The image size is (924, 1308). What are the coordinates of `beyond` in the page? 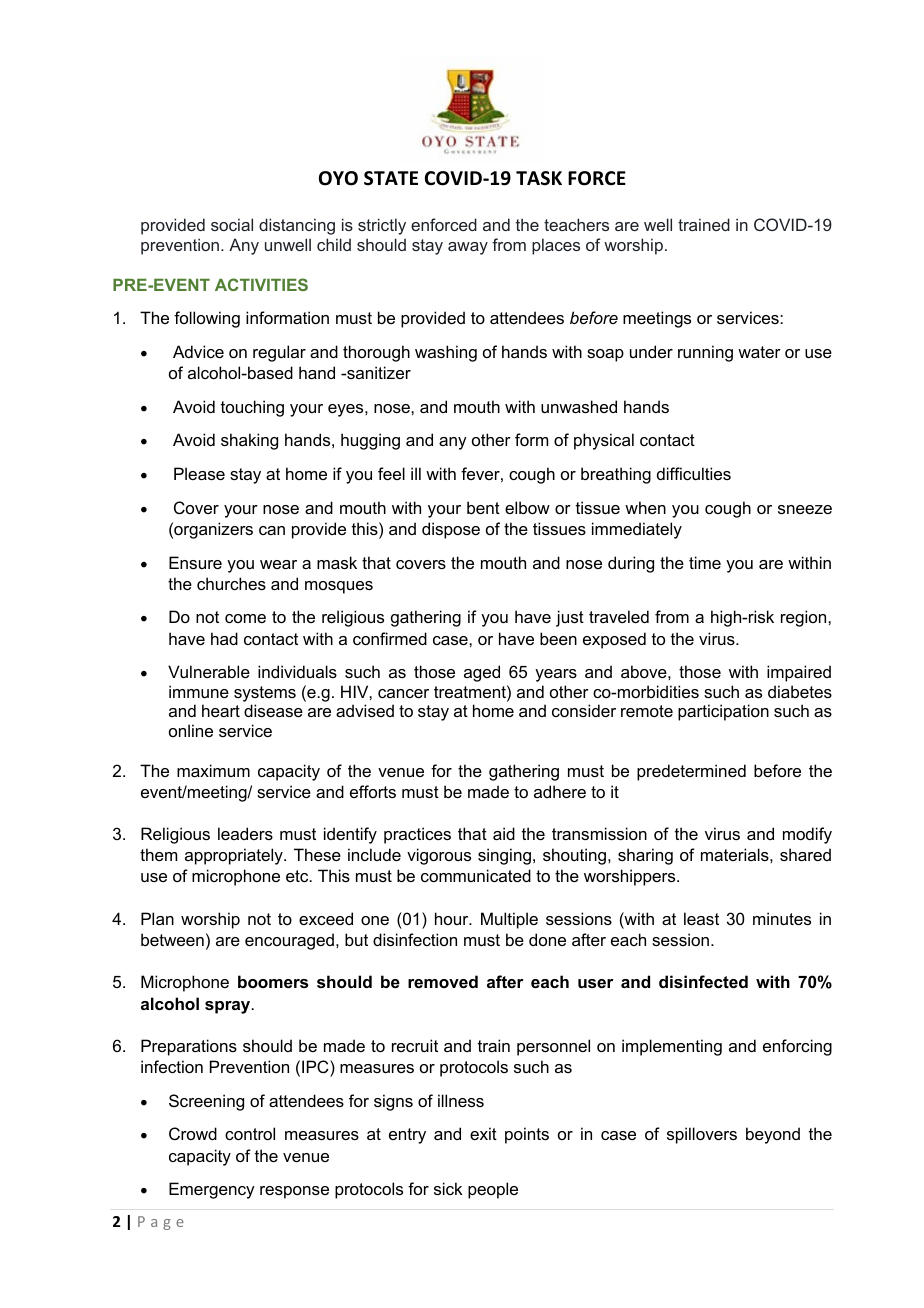 It's located at (773, 1135).
